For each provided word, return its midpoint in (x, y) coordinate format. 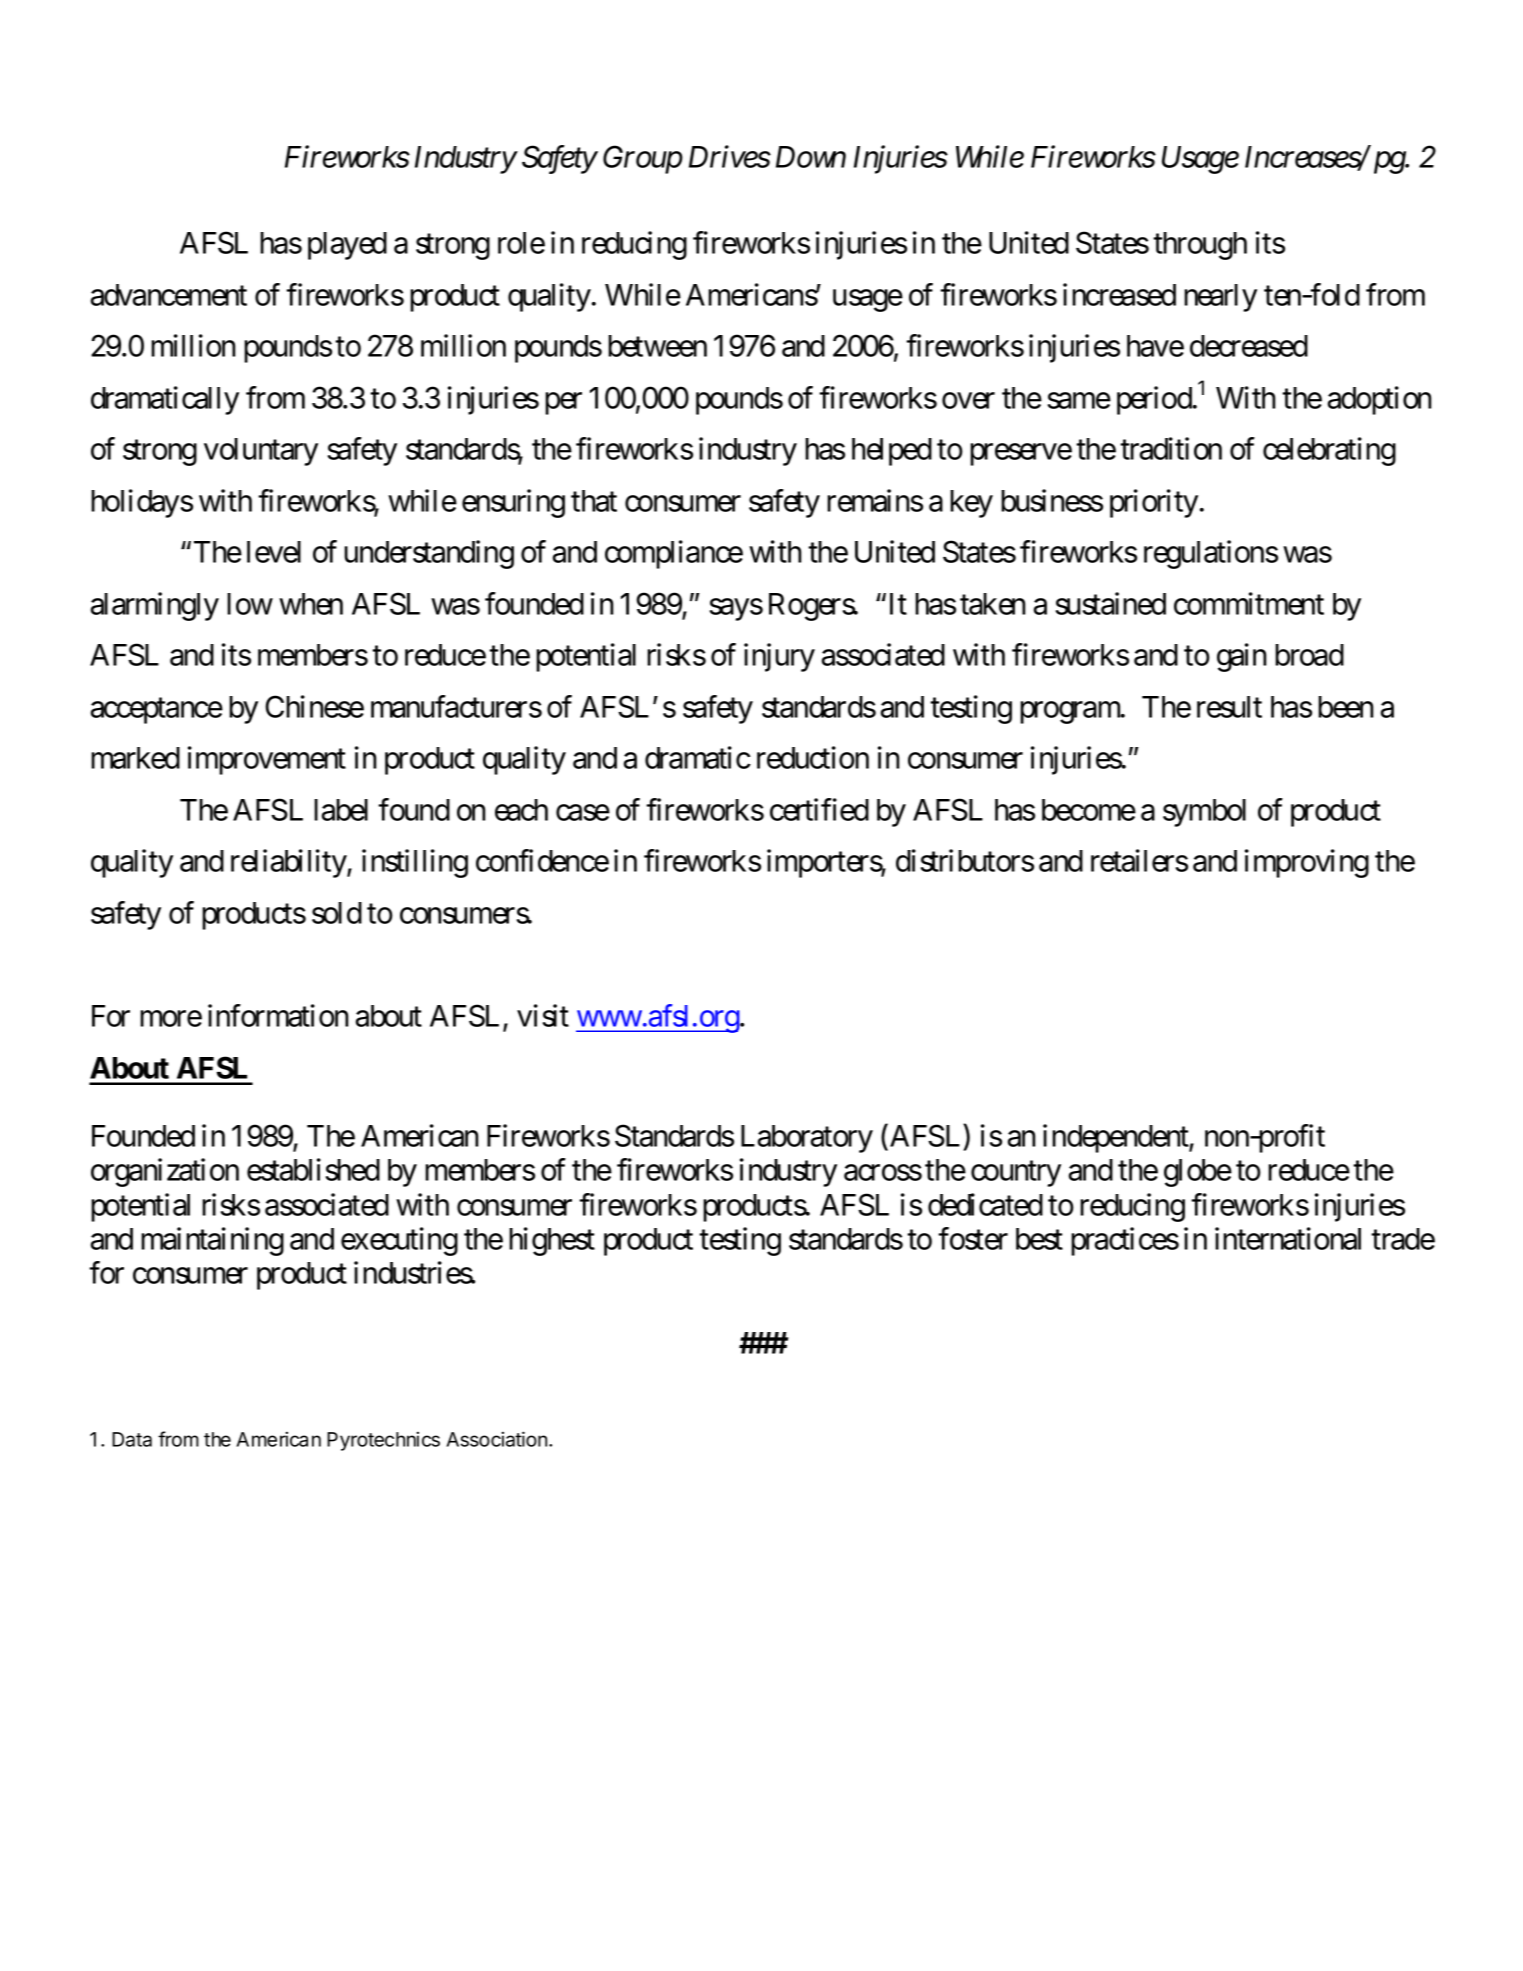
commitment (1249, 603)
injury (779, 657)
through (1200, 246)
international (1288, 1238)
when (311, 604)
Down (811, 157)
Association (498, 1439)
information (278, 1015)
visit (543, 1015)
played (347, 246)
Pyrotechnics (383, 1441)
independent (1116, 1138)
